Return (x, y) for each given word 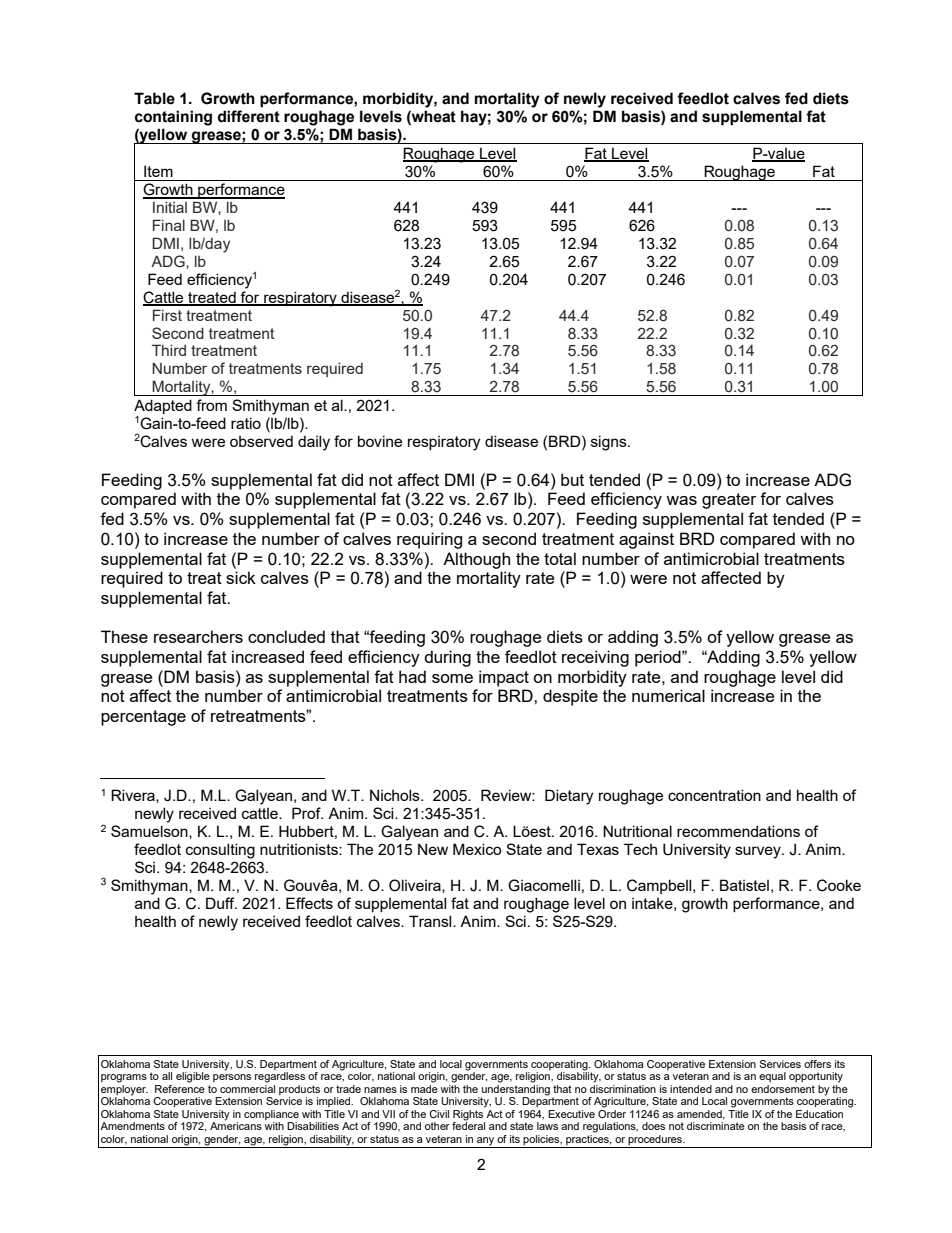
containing (173, 118)
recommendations (738, 831)
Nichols (396, 795)
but (572, 479)
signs (610, 443)
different (249, 116)
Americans (236, 1125)
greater (729, 501)
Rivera (134, 796)
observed (261, 441)
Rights (469, 1114)
